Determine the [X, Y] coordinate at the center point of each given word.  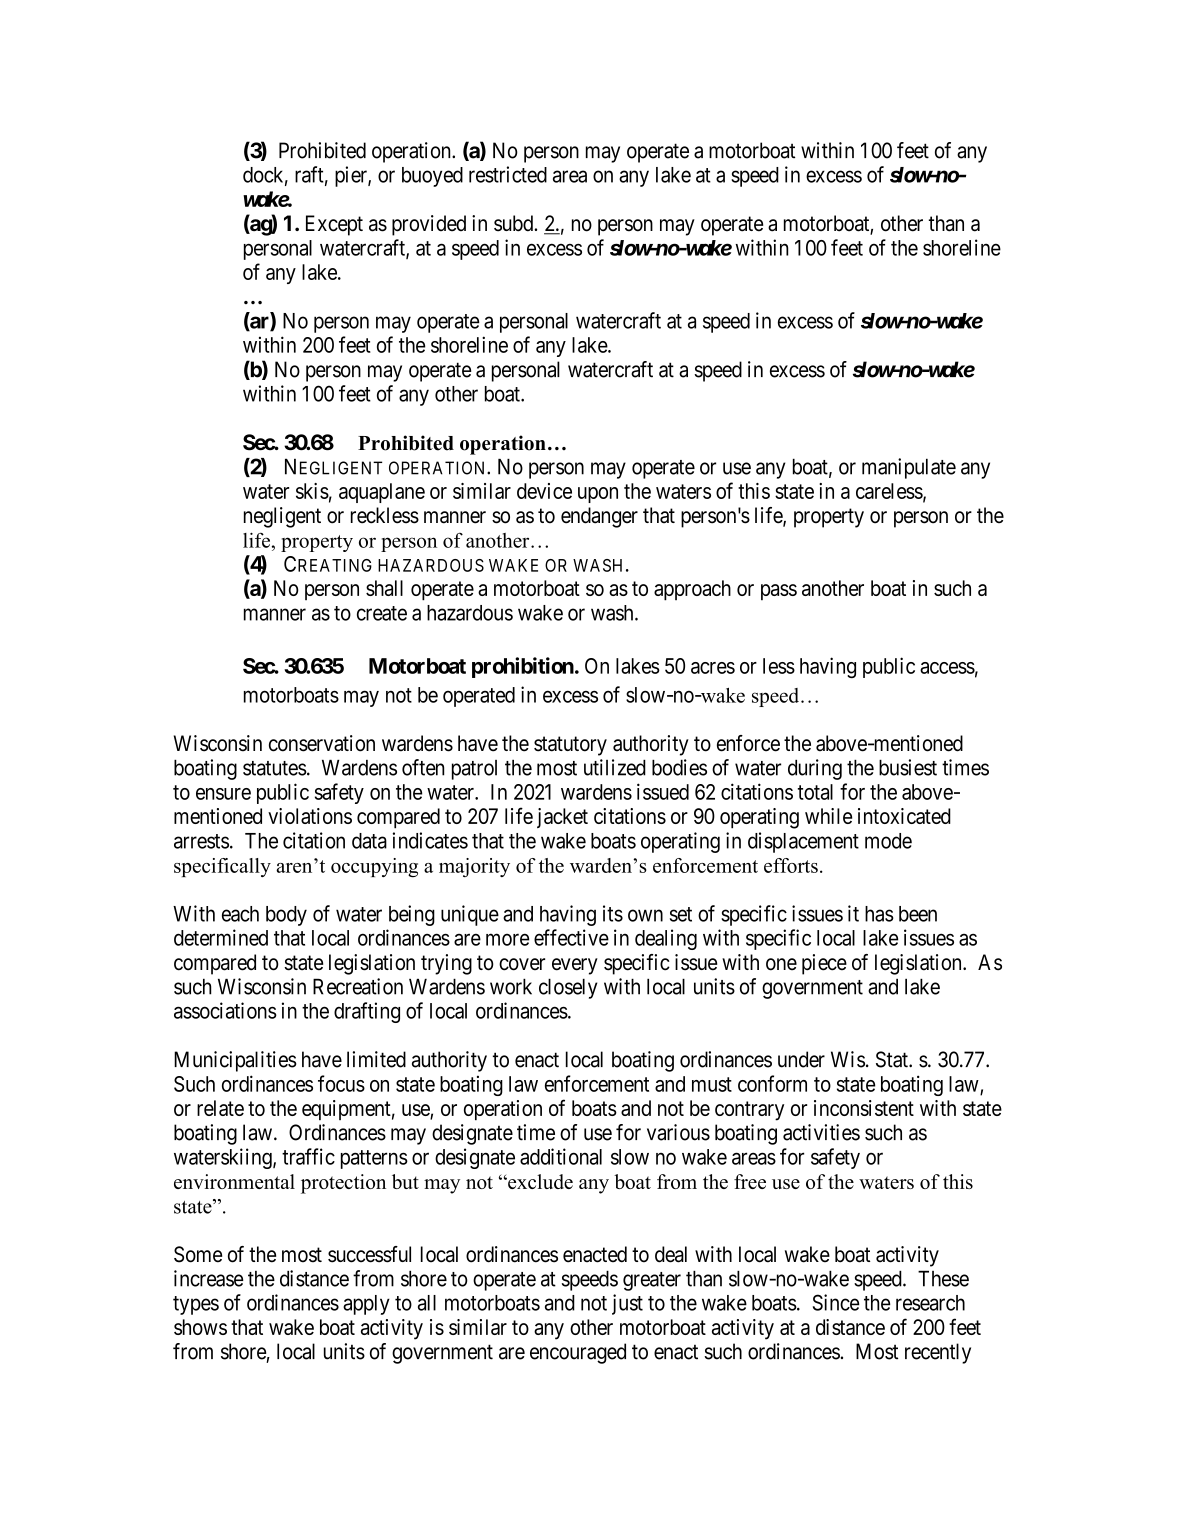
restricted [508, 174]
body [286, 916]
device [544, 491]
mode [888, 841]
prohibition [523, 667]
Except [334, 225]
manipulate [909, 468]
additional [561, 1156]
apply [366, 1305]
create [382, 613]
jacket [562, 818]
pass [779, 592]
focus [341, 1083]
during [815, 769]
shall [384, 588]
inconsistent [864, 1108]
